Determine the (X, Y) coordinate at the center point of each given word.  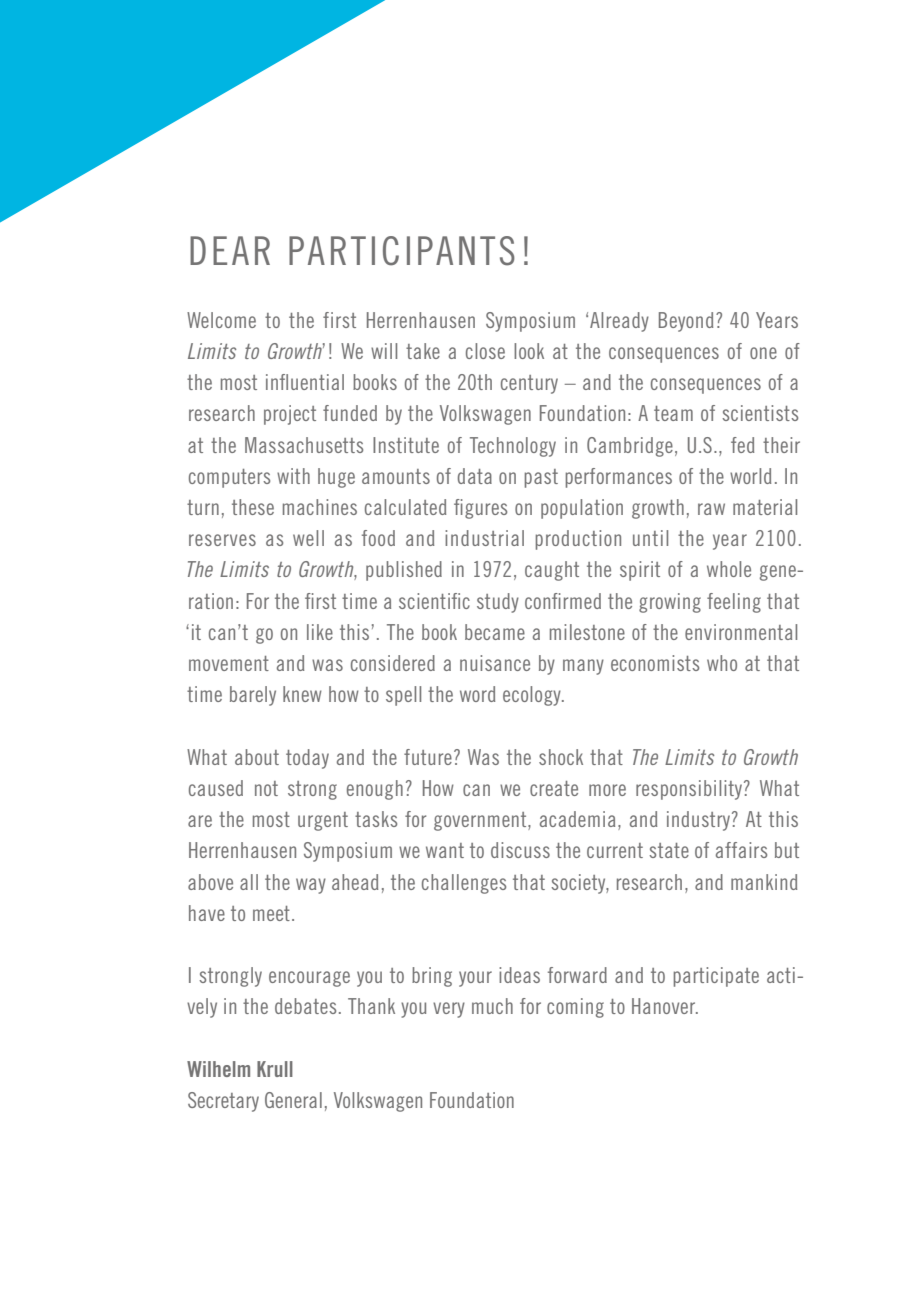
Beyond (686, 322)
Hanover (665, 1006)
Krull (275, 1069)
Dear (230, 250)
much (492, 1006)
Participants (402, 251)
